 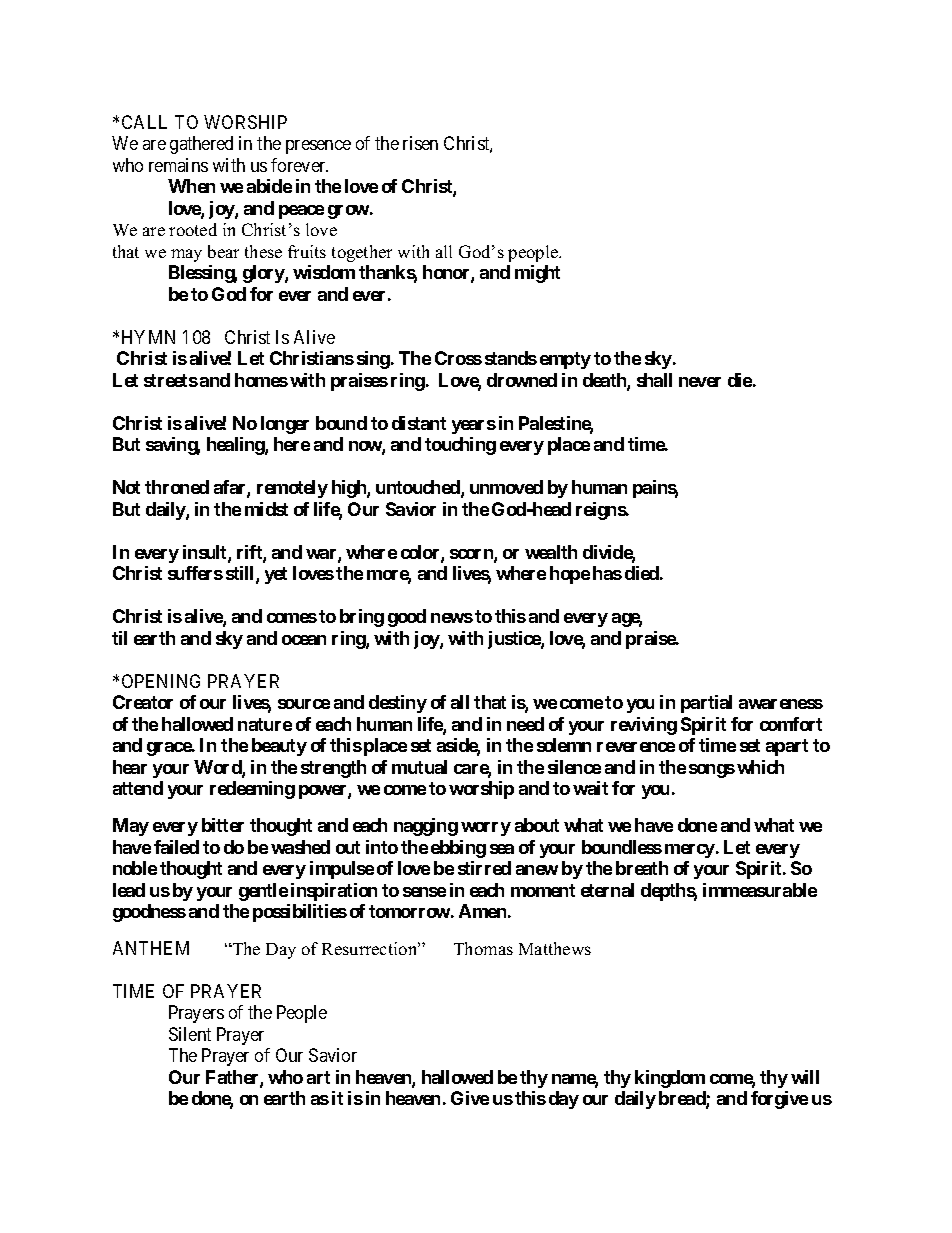 I want to click on Thomas, so click(x=483, y=948).
